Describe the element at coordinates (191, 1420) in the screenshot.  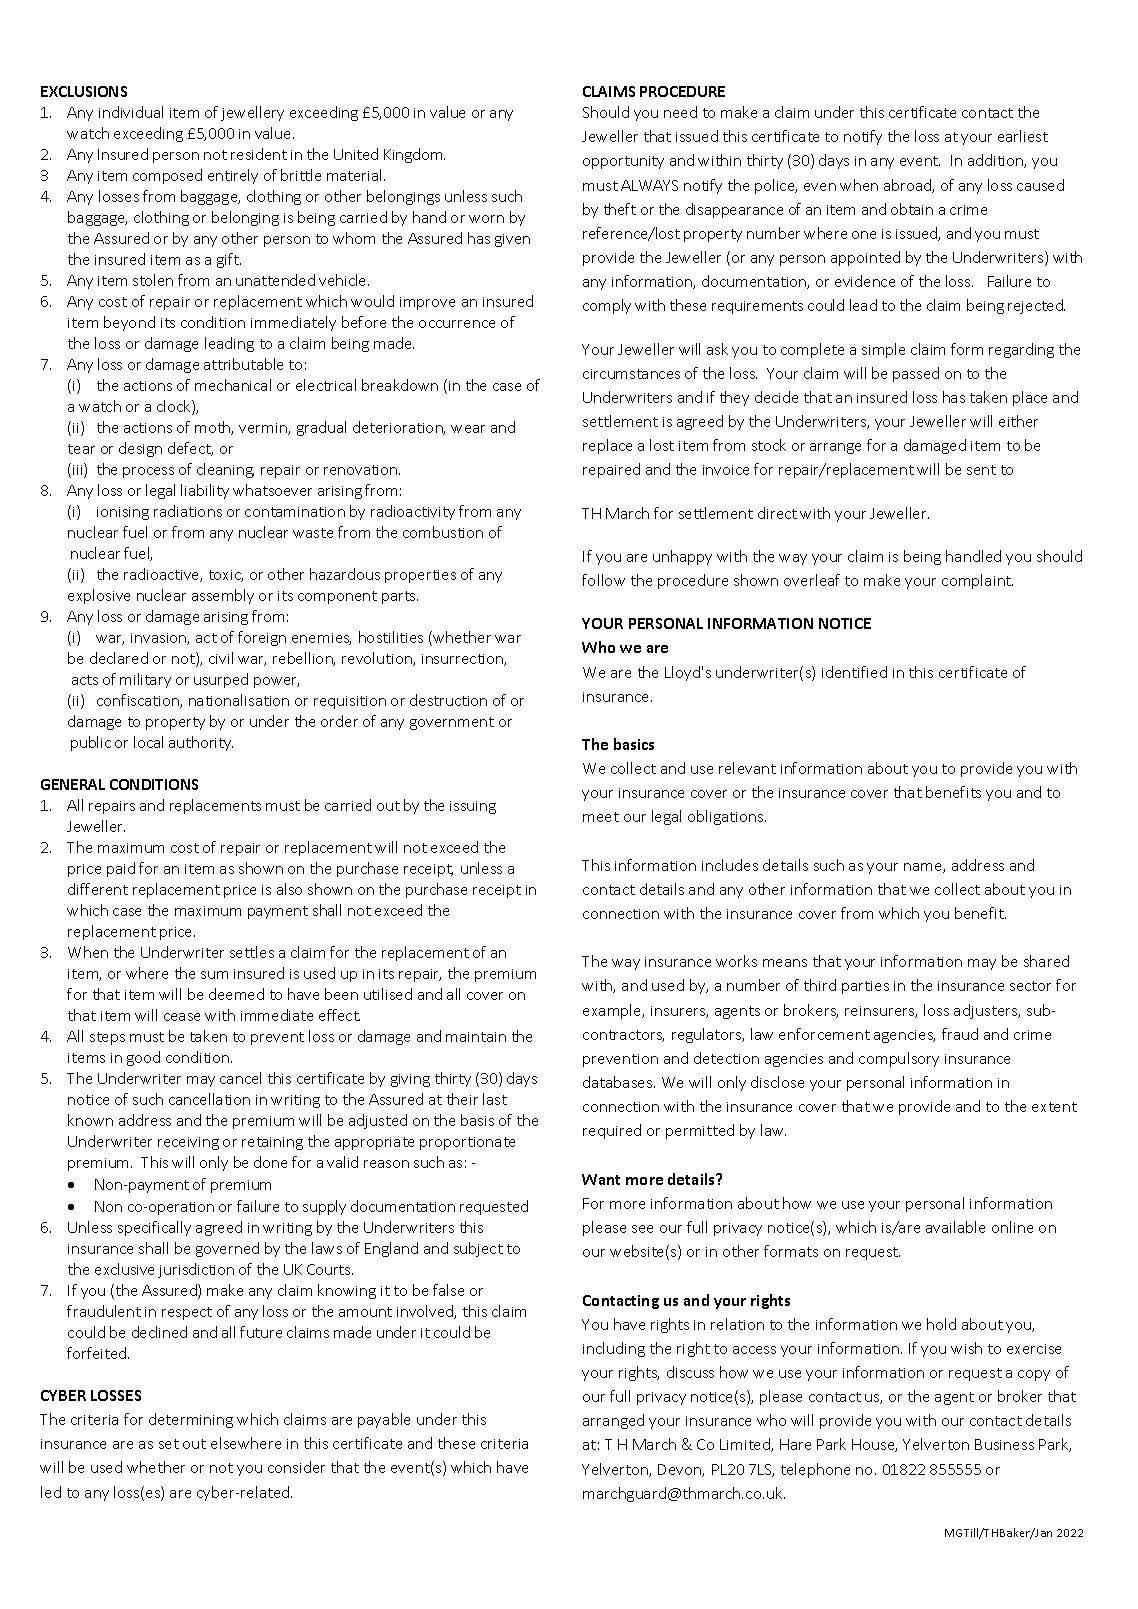
I see `determining` at that location.
